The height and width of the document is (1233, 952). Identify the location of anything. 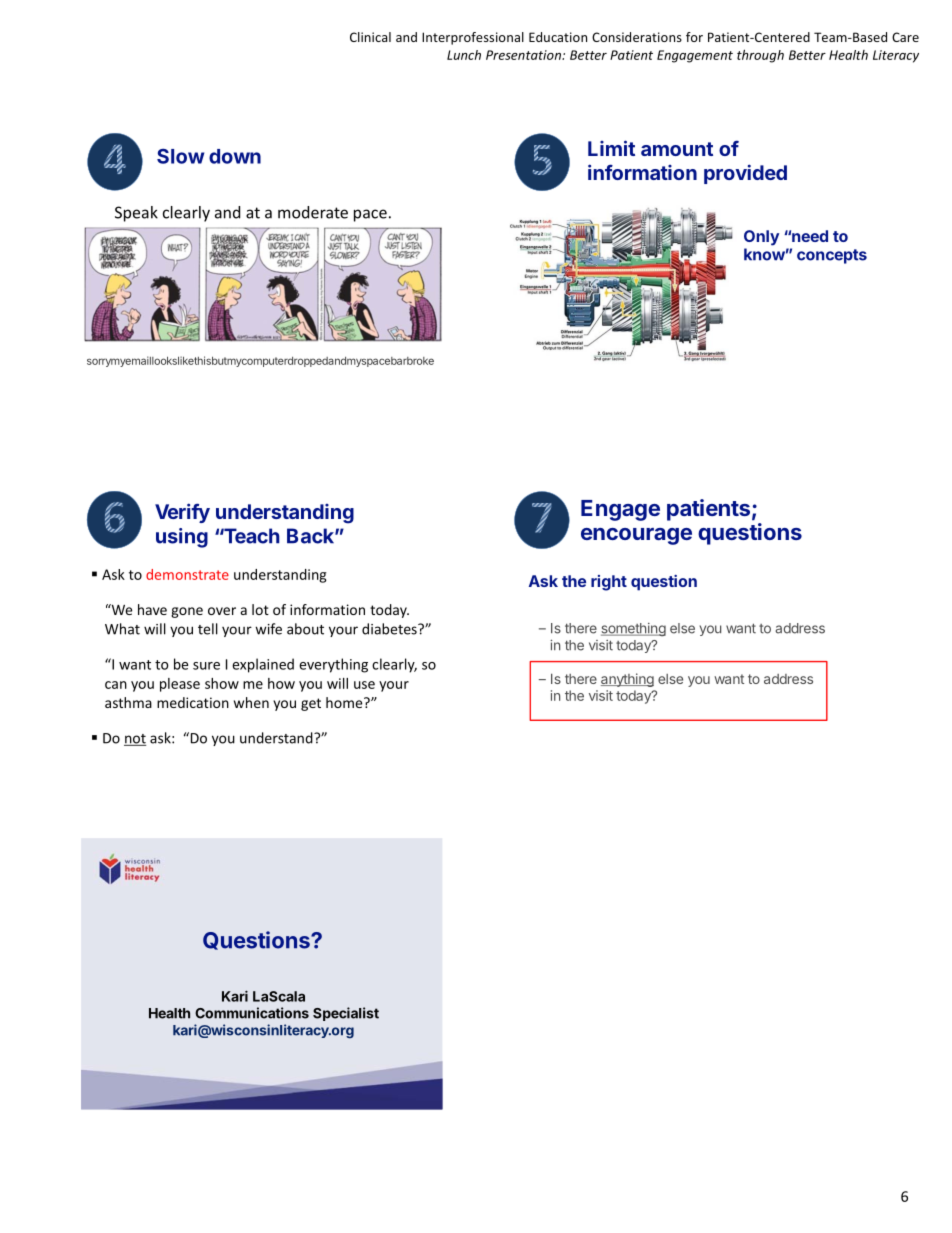
(627, 680).
